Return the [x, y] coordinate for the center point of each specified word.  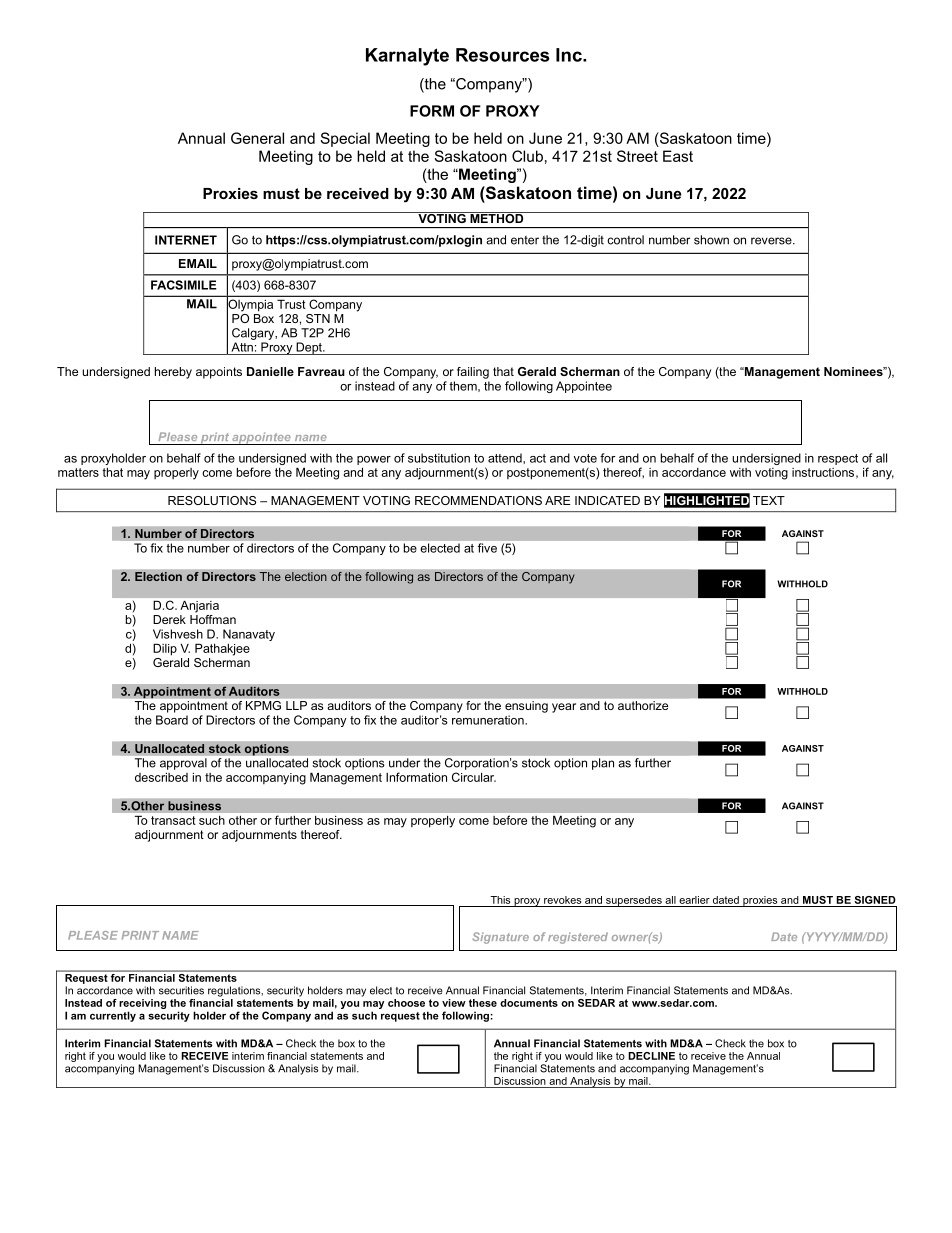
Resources [503, 55]
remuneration [489, 720]
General [257, 138]
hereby [173, 373]
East [678, 156]
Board [172, 720]
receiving [142, 1004]
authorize [643, 705]
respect [838, 459]
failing [473, 373]
